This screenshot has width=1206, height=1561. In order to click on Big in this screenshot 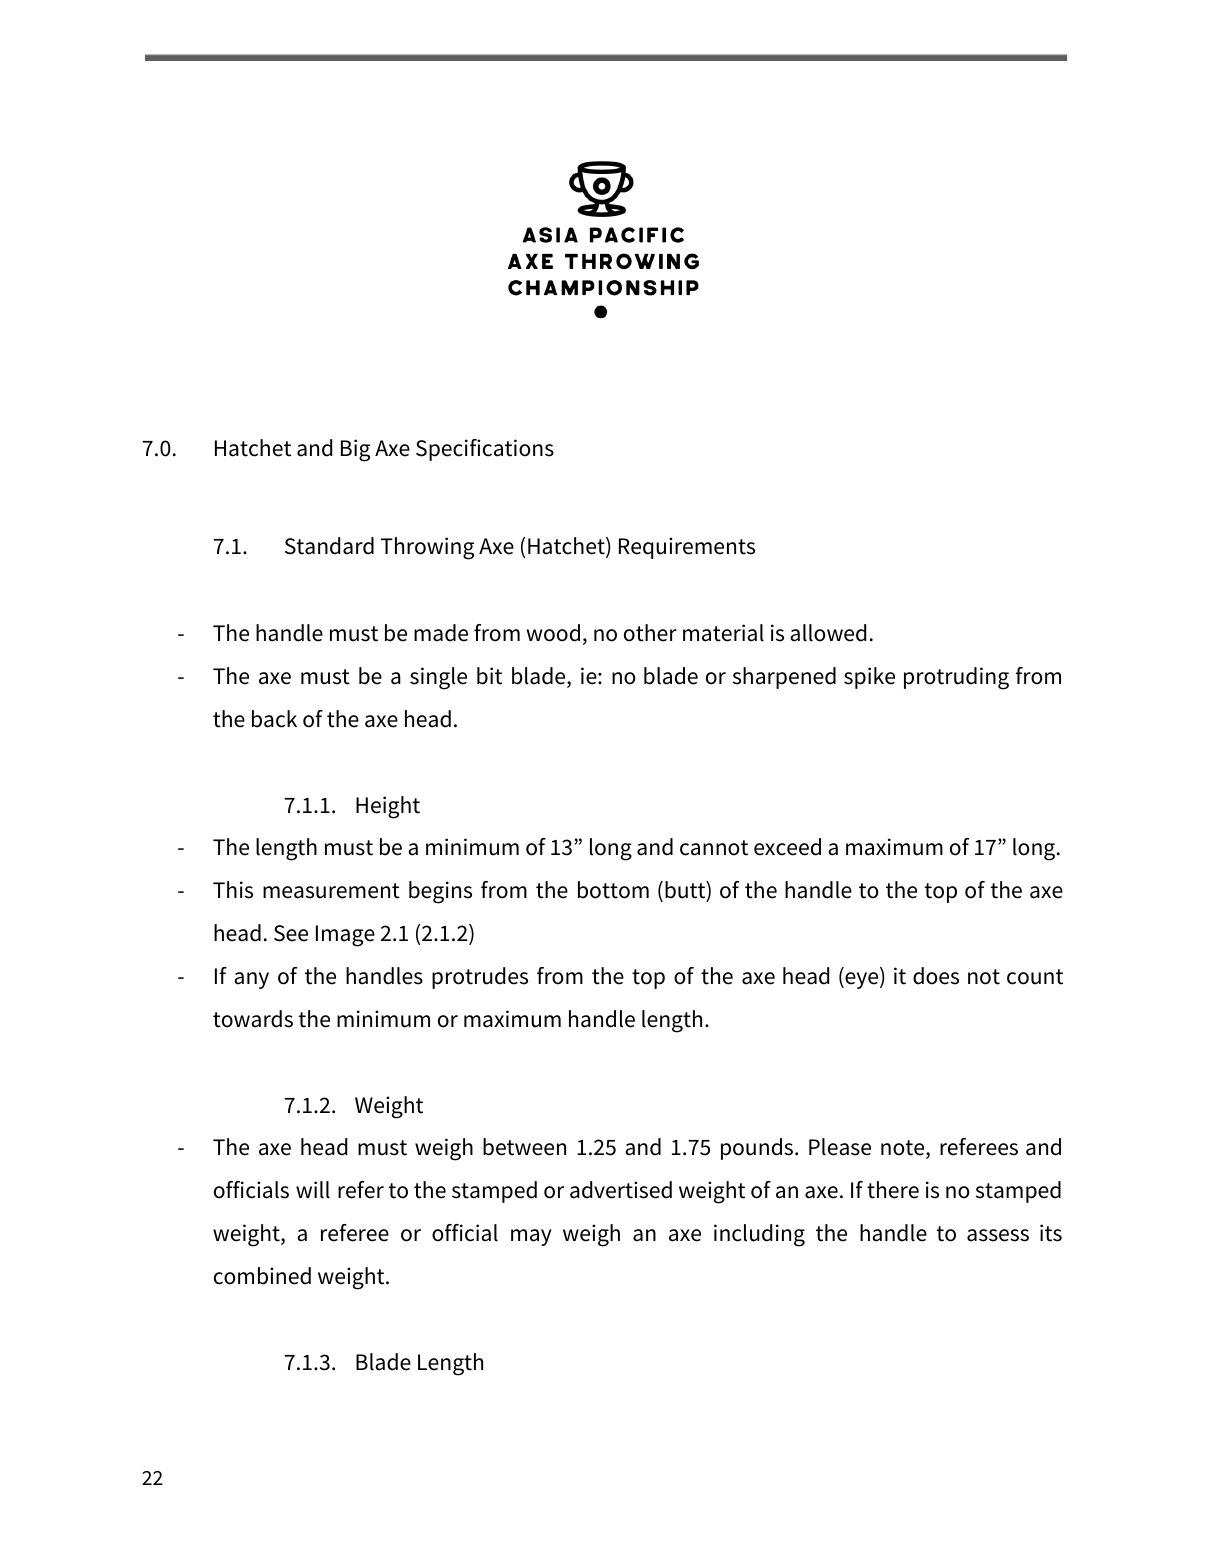, I will do `click(355, 450)`.
